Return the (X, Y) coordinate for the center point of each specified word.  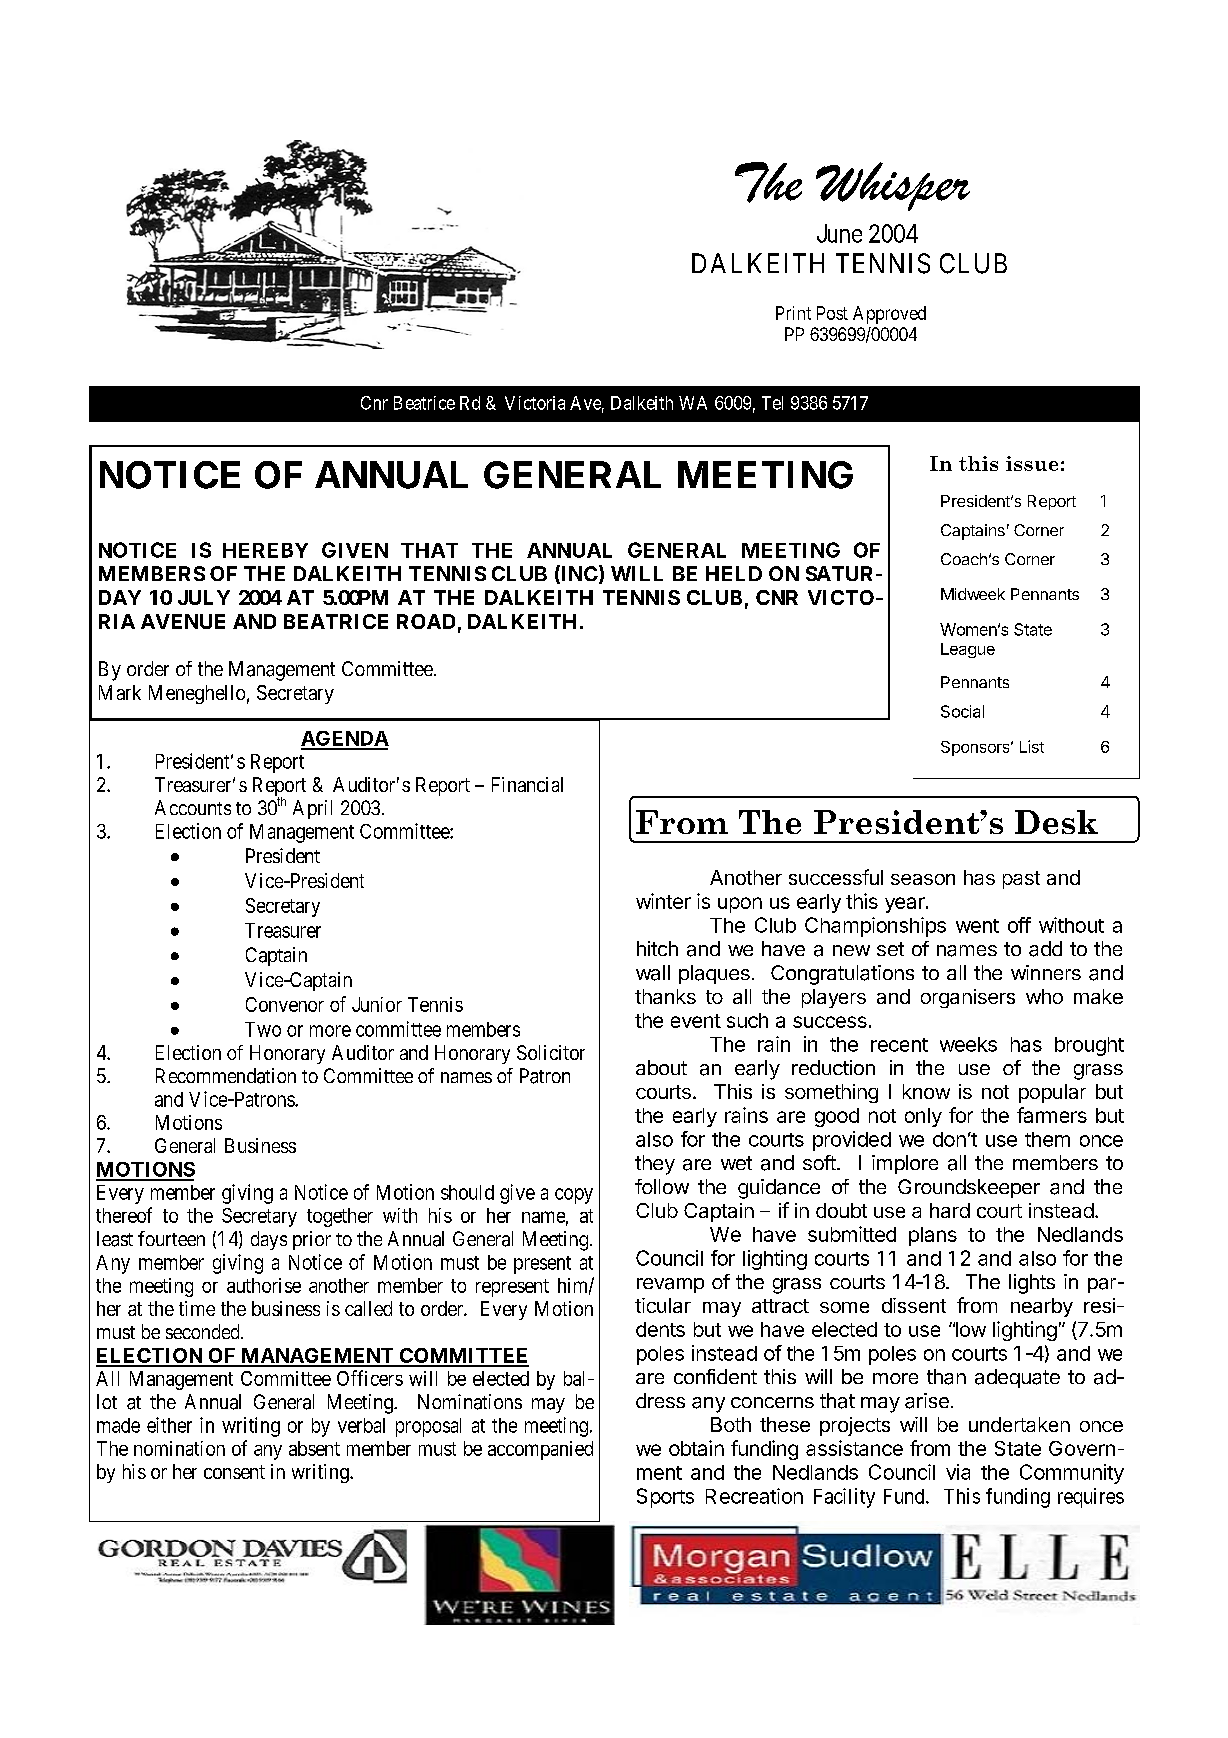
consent (234, 1472)
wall (653, 973)
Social (962, 711)
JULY (204, 597)
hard (950, 1210)
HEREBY (265, 550)
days (269, 1240)
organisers (968, 998)
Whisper (893, 186)
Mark (120, 692)
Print (793, 313)
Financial (527, 784)
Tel (772, 403)
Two (263, 1029)
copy (574, 1196)
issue (1032, 463)
